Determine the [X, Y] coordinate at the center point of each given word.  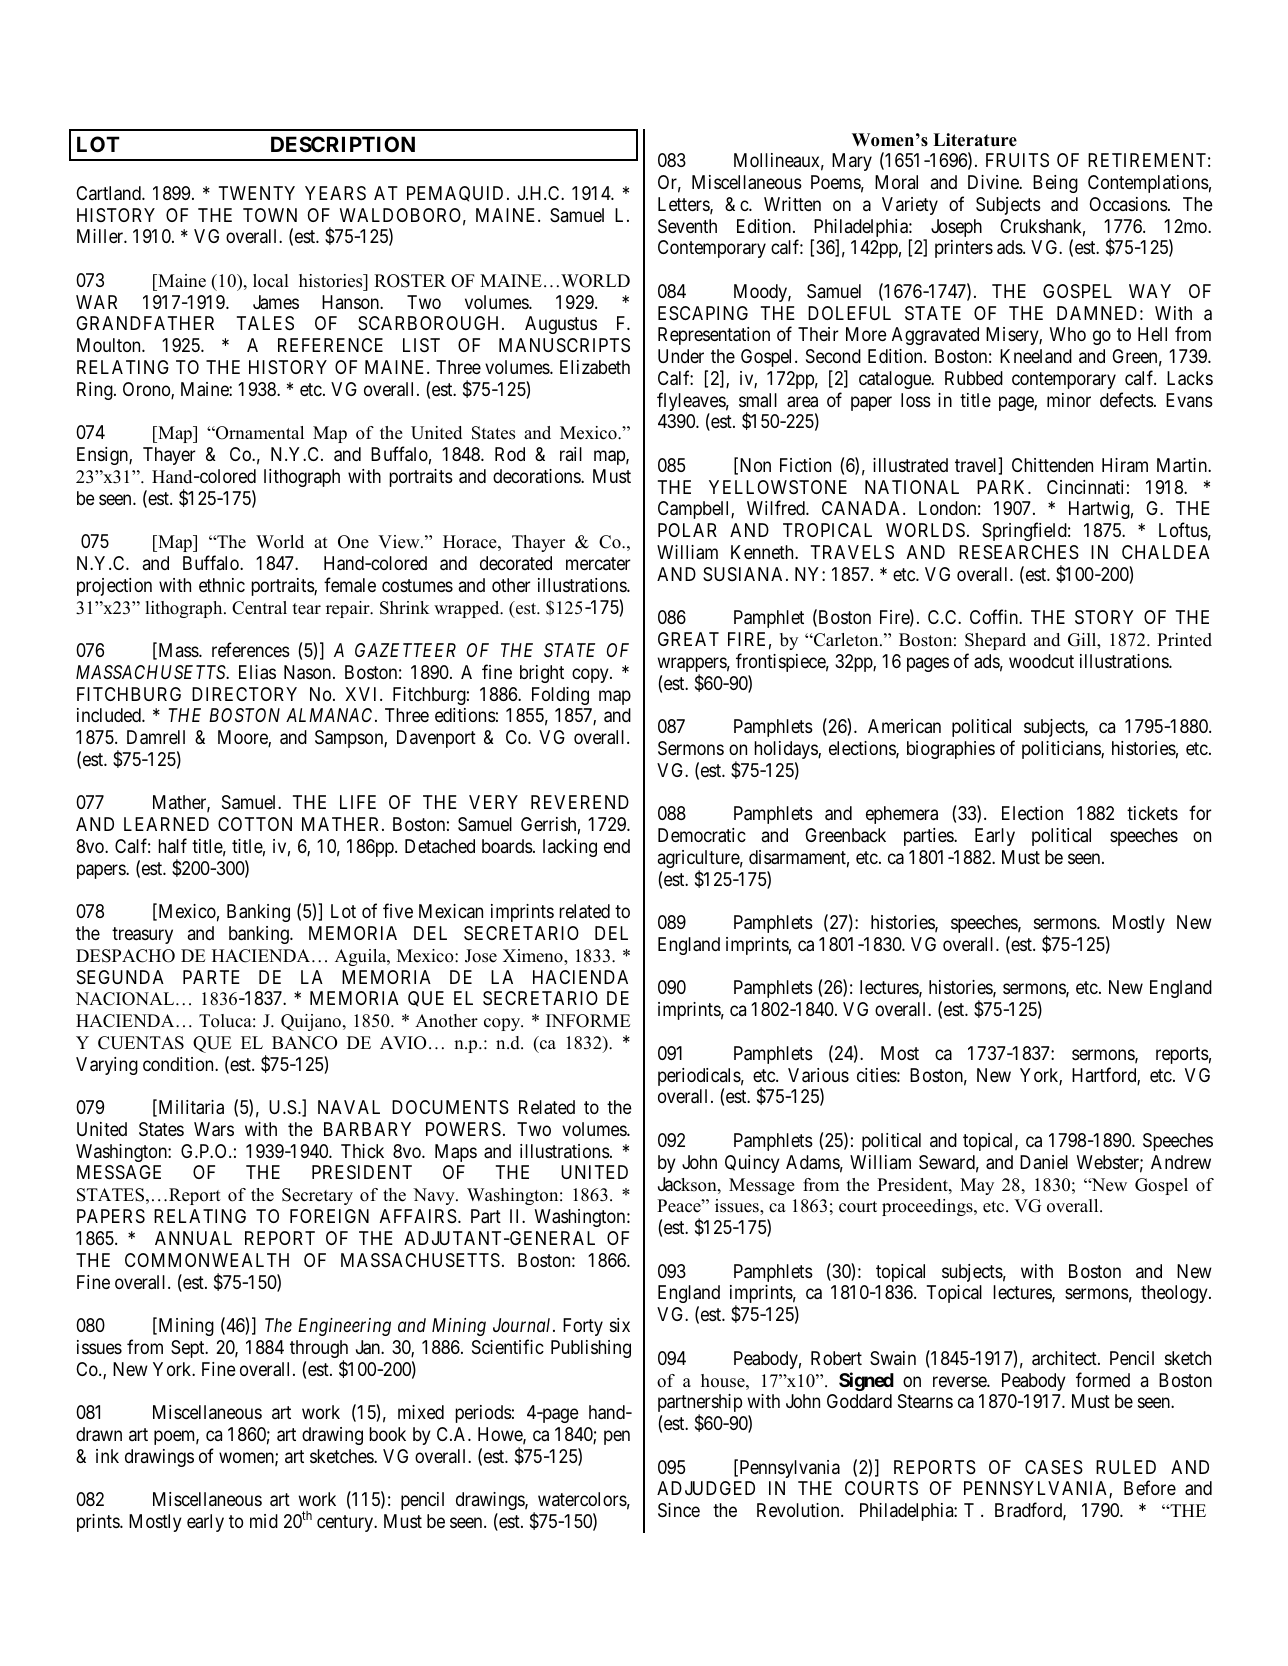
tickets [1152, 813]
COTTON [255, 824]
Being [1055, 184]
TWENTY [257, 193]
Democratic [702, 835]
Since [679, 1510]
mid [264, 1521]
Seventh [687, 226]
